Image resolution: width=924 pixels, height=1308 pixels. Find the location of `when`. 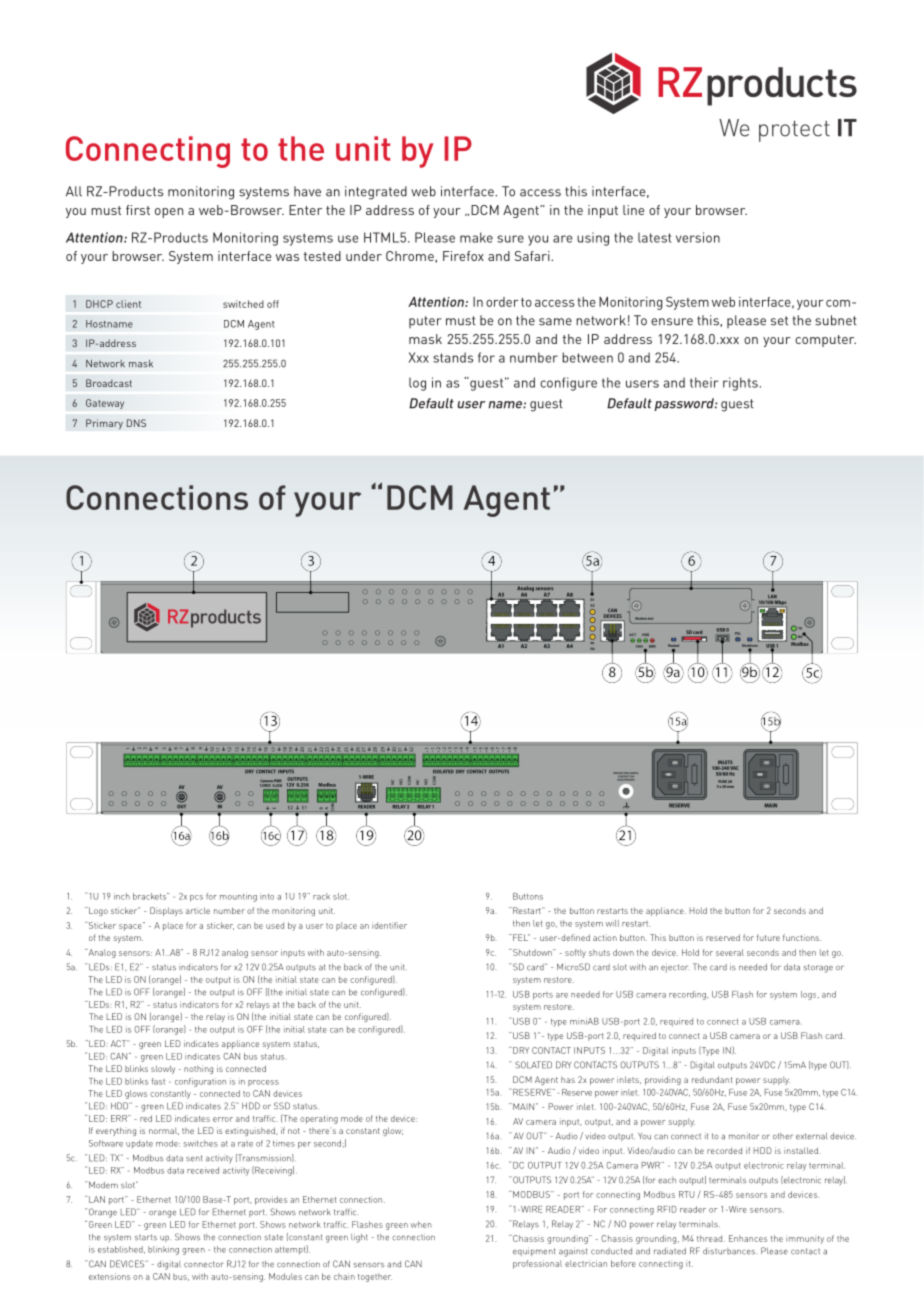

when is located at coordinates (421, 1224).
